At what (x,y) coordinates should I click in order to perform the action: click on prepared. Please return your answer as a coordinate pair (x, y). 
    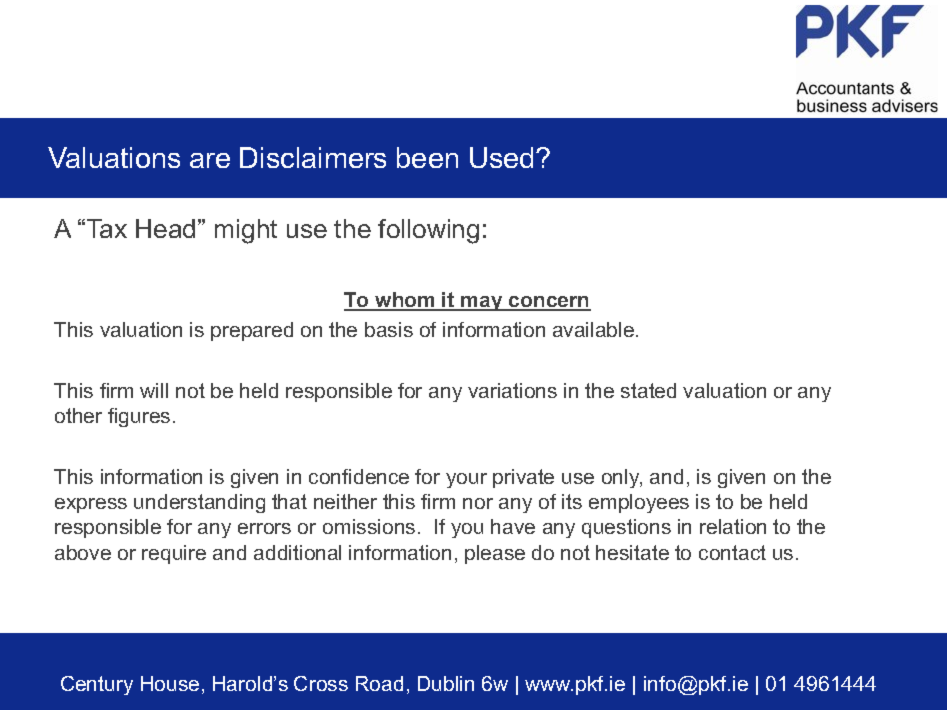
    Looking at the image, I should click on (252, 331).
